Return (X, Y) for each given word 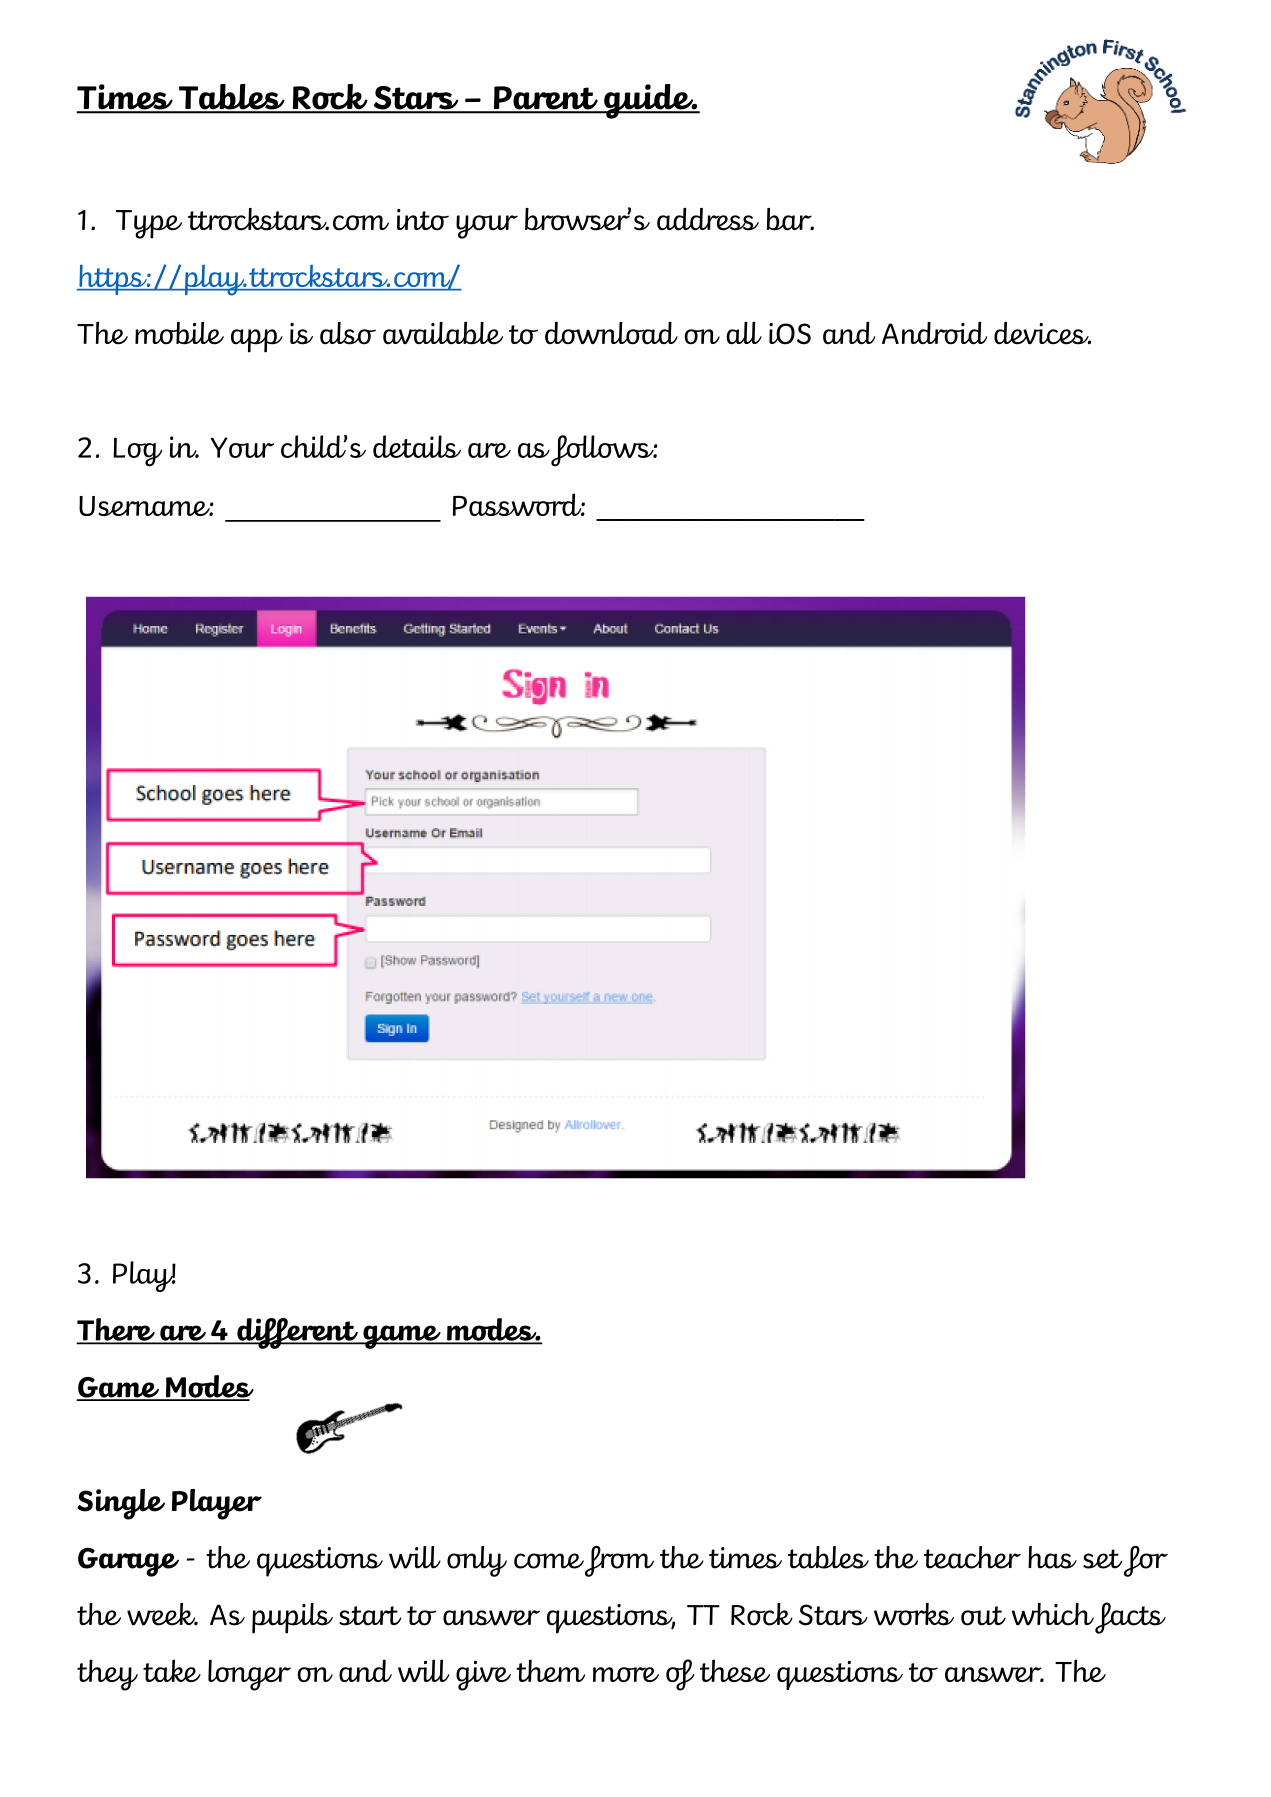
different (297, 1333)
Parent (545, 99)
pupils (292, 1618)
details (417, 446)
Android (934, 333)
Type (149, 224)
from (619, 1561)
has (1052, 1557)
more (626, 1674)
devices (1042, 333)
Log (137, 452)
